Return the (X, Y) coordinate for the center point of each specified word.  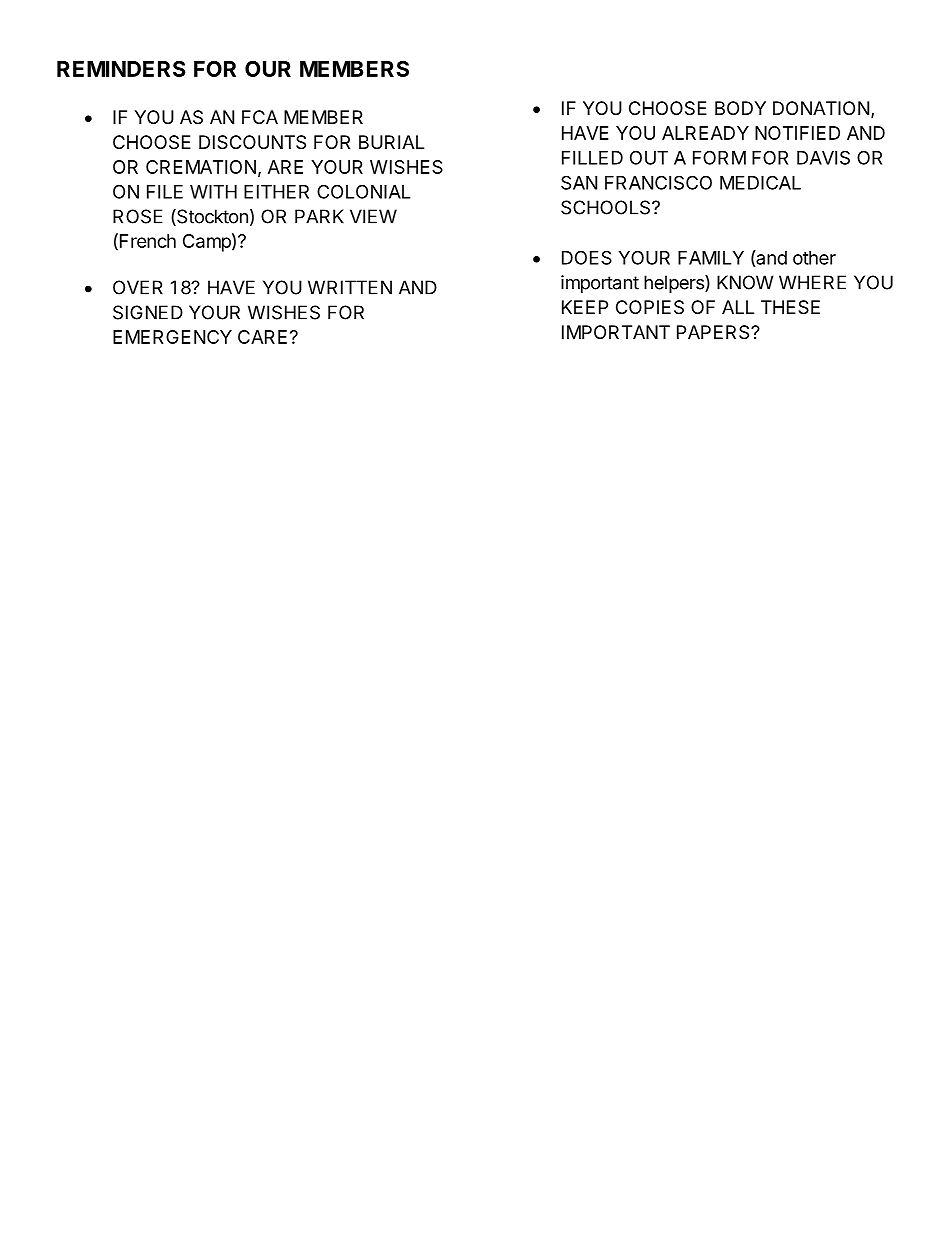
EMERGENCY (172, 337)
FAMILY (711, 258)
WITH (213, 192)
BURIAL (391, 142)
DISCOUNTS (252, 142)
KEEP (585, 307)
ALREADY (705, 133)
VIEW (373, 216)
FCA (260, 117)
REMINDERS (121, 69)
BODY (740, 108)
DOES (587, 257)
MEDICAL (760, 182)
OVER (138, 287)
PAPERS (714, 332)
